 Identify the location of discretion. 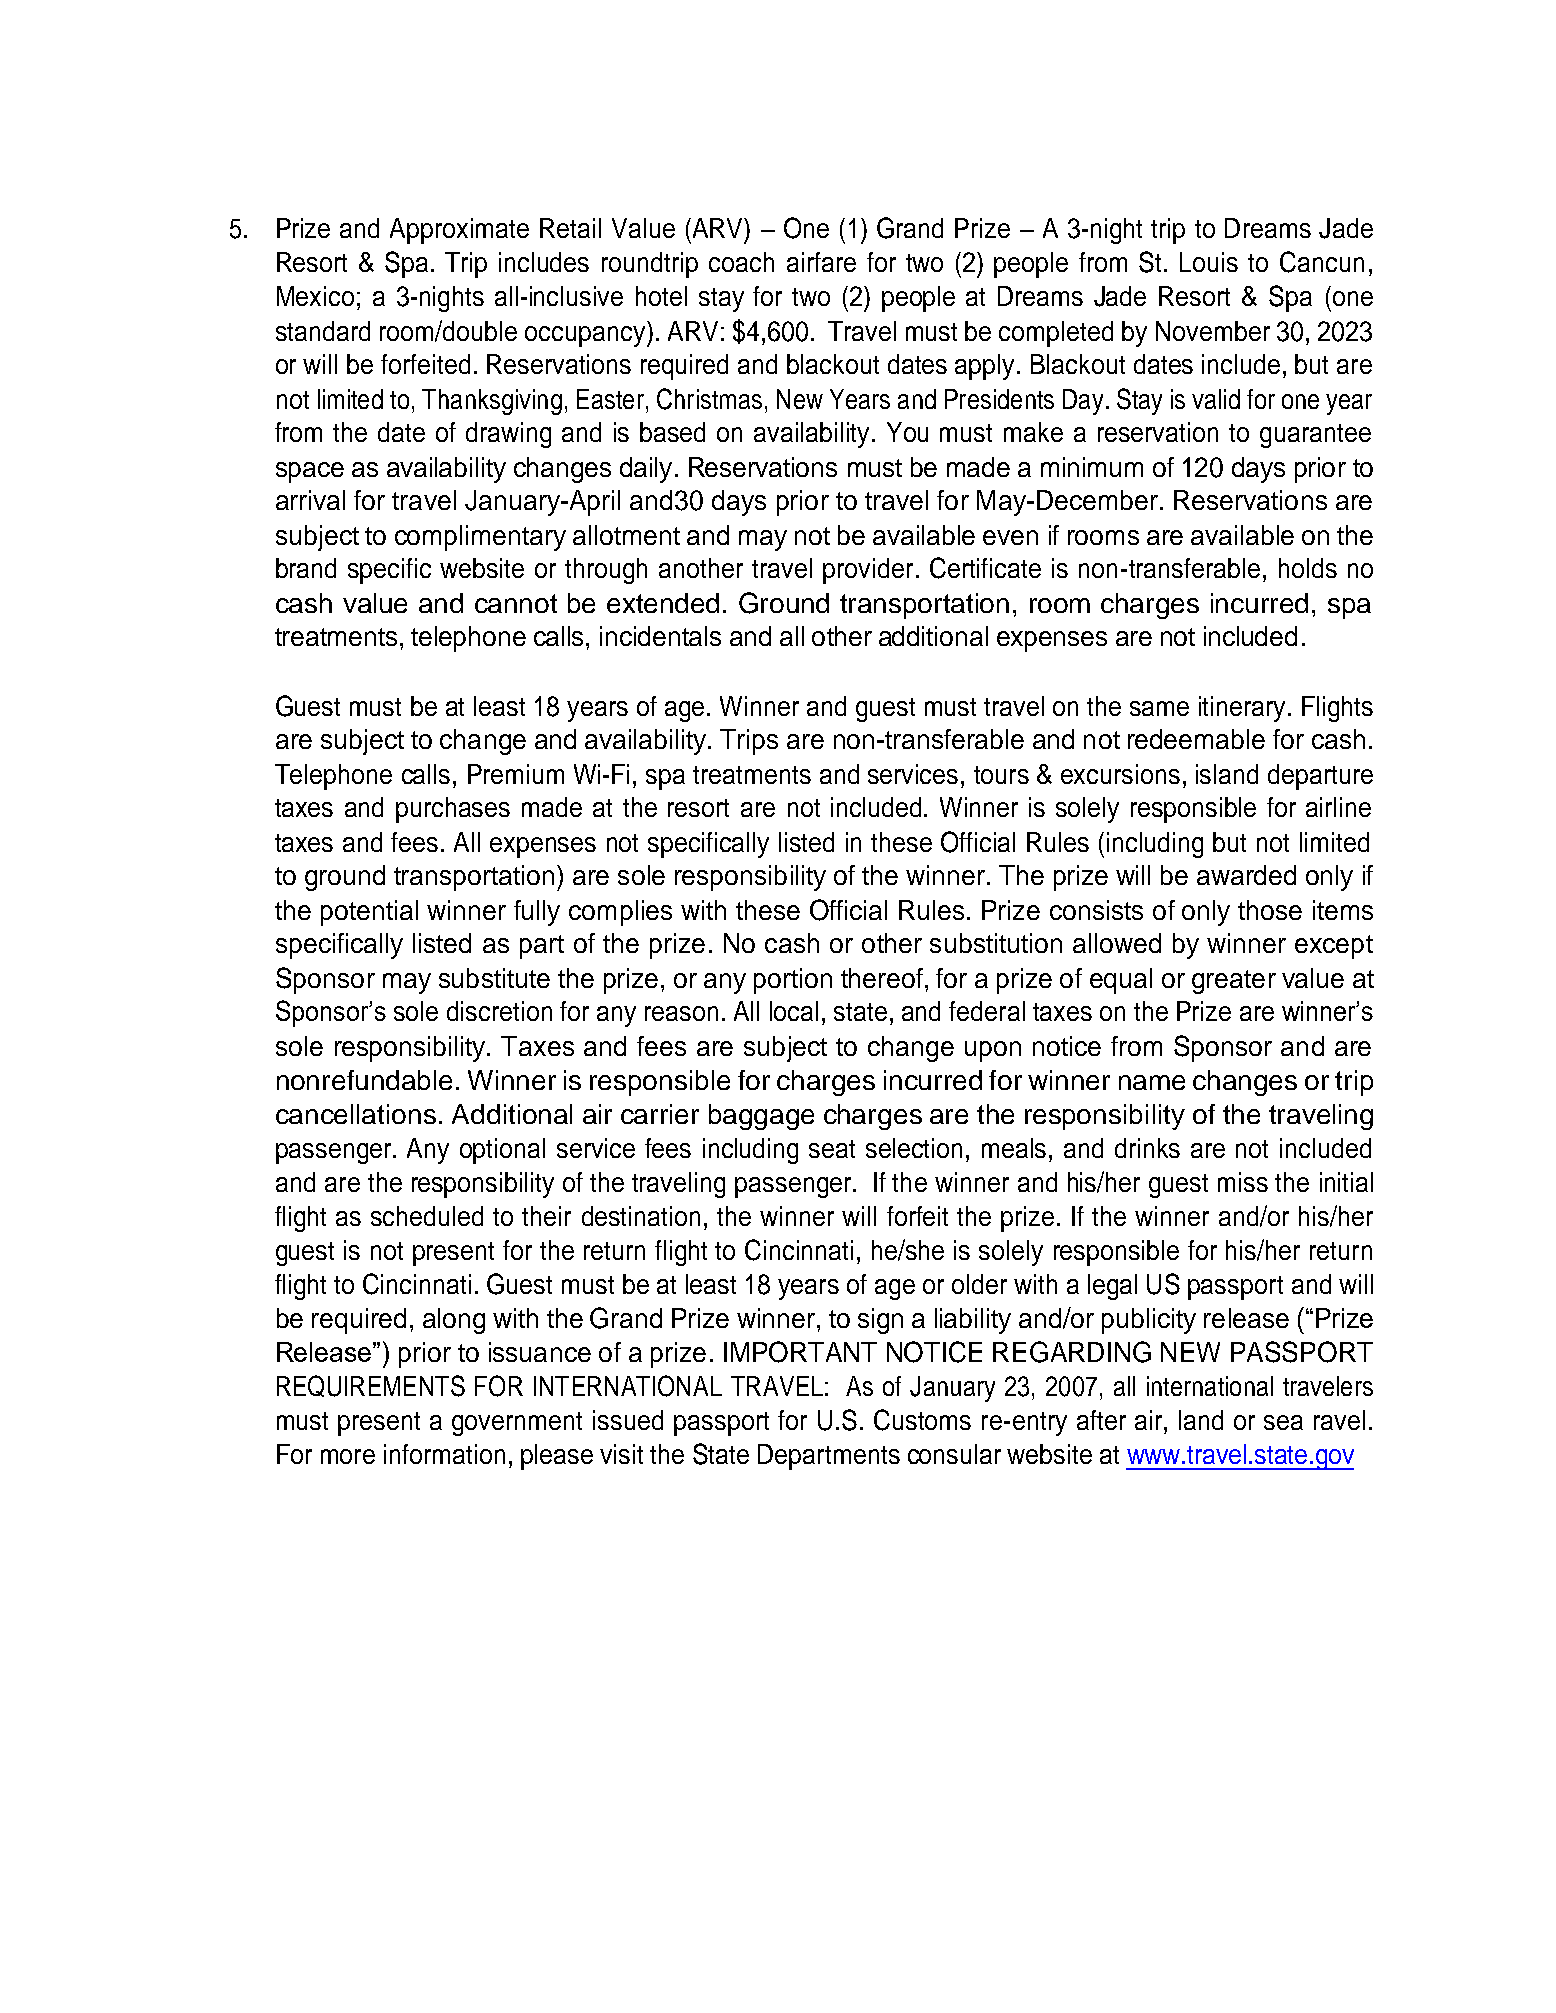
(499, 1011).
